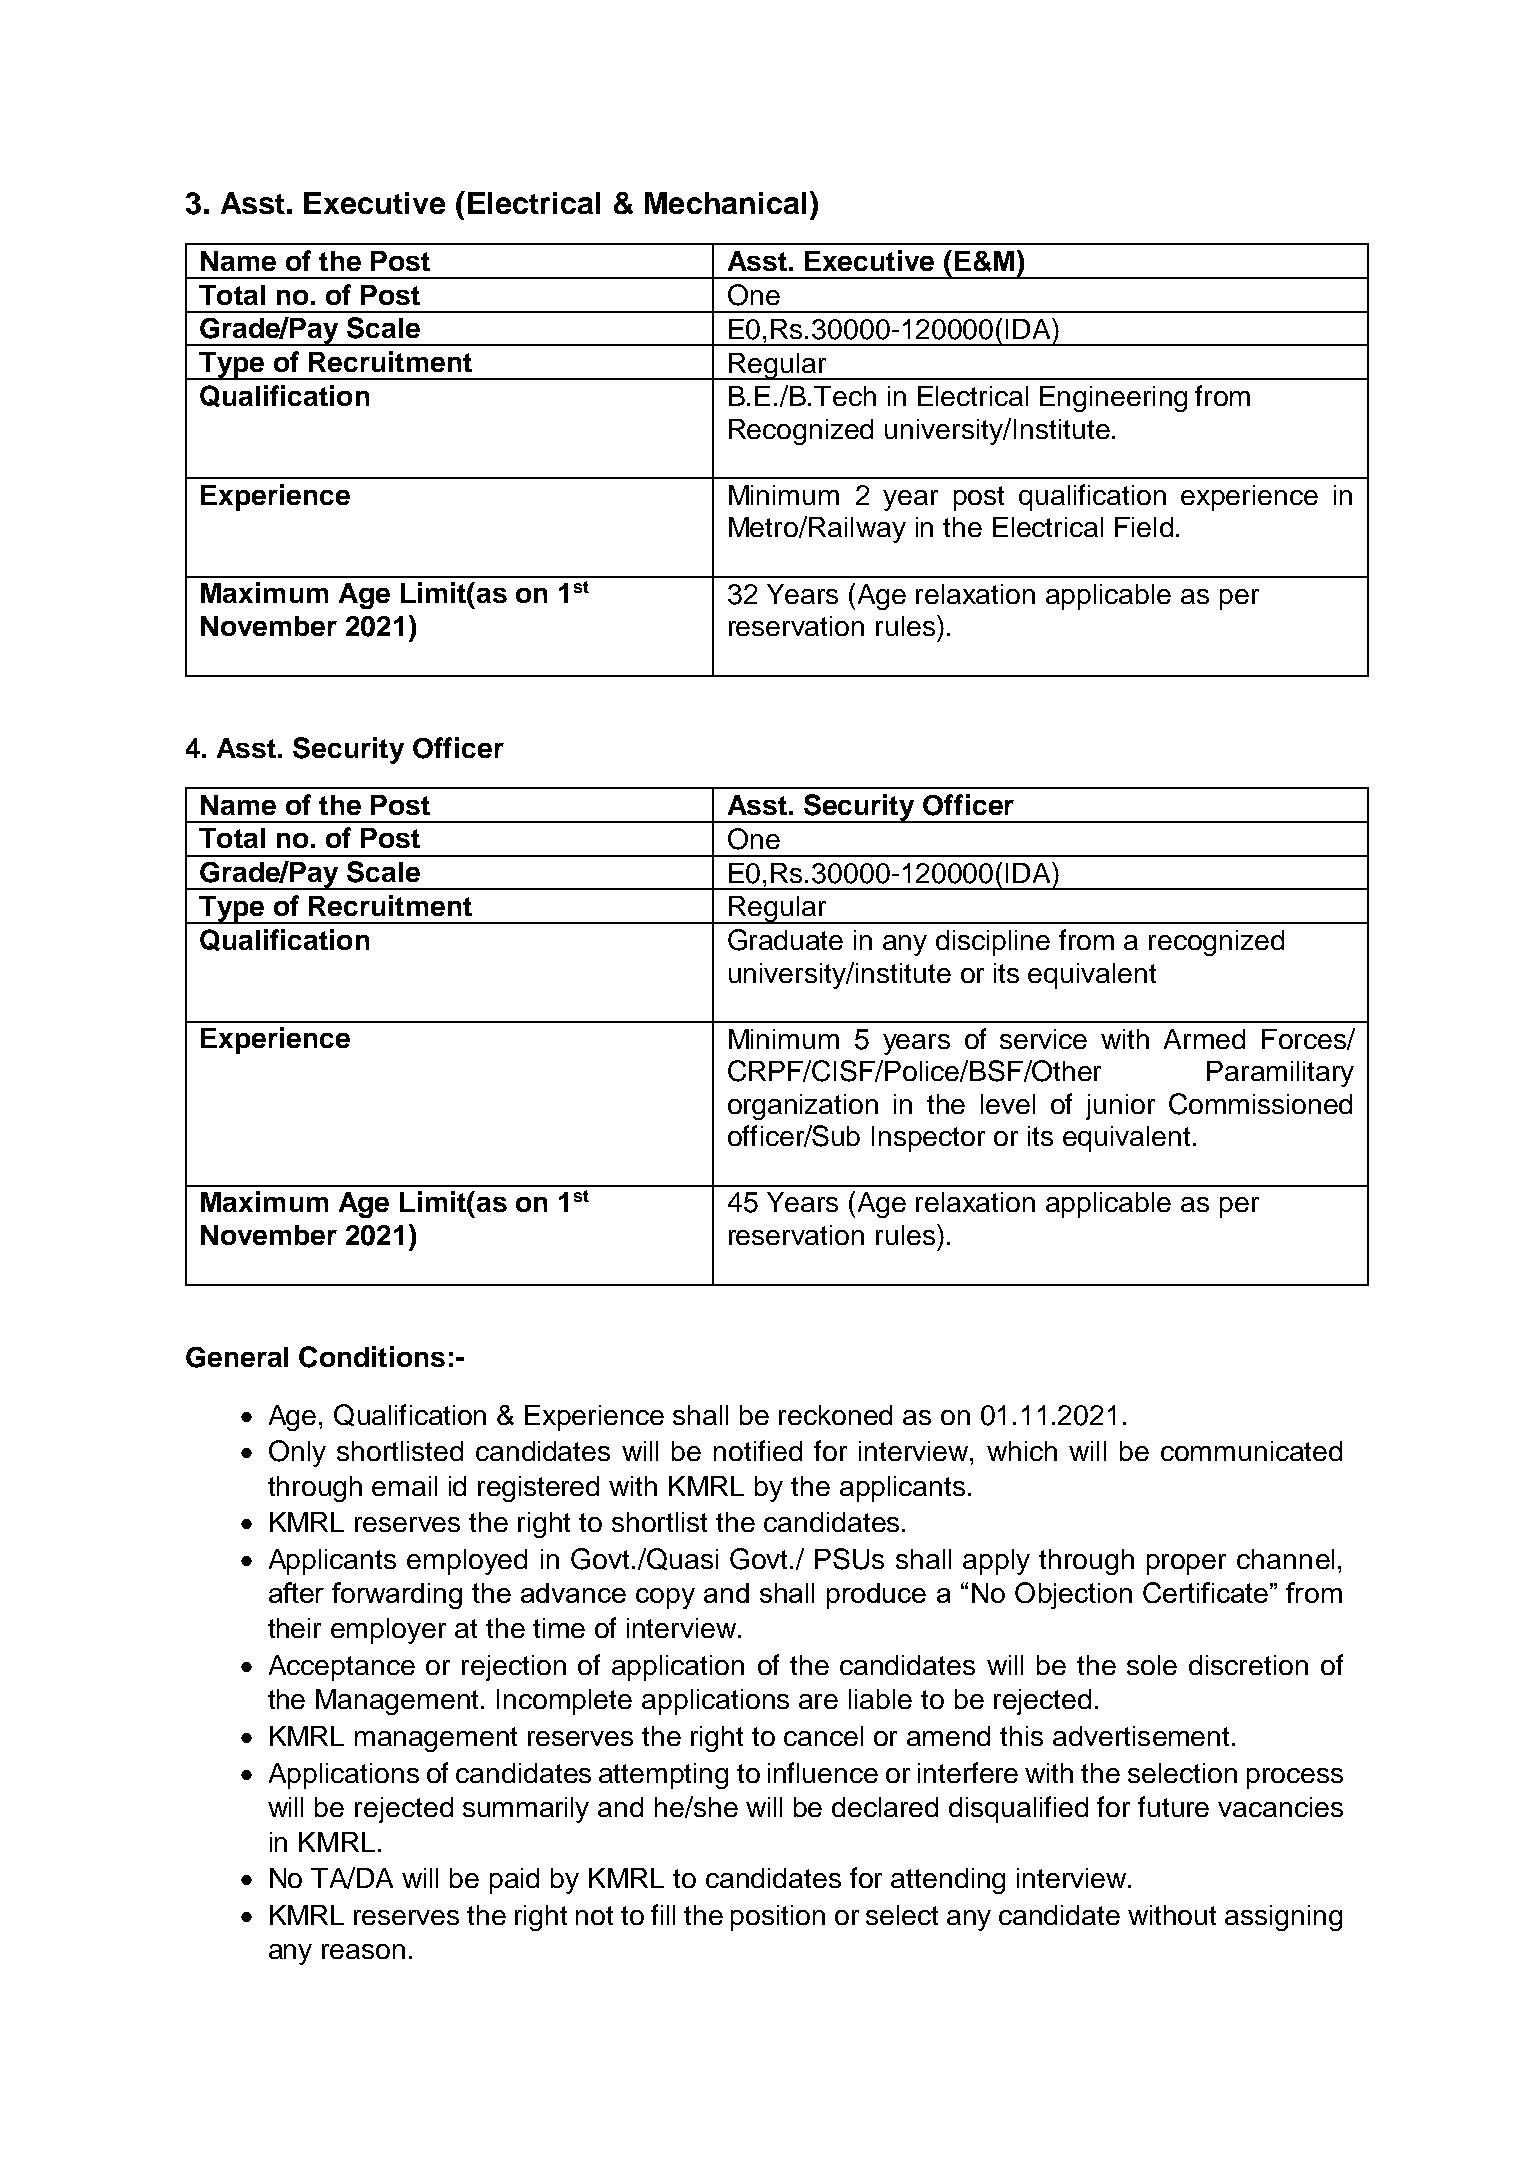 Image resolution: width=1529 pixels, height=2162 pixels. What do you see at coordinates (1186, 1564) in the screenshot?
I see `proper` at bounding box center [1186, 1564].
